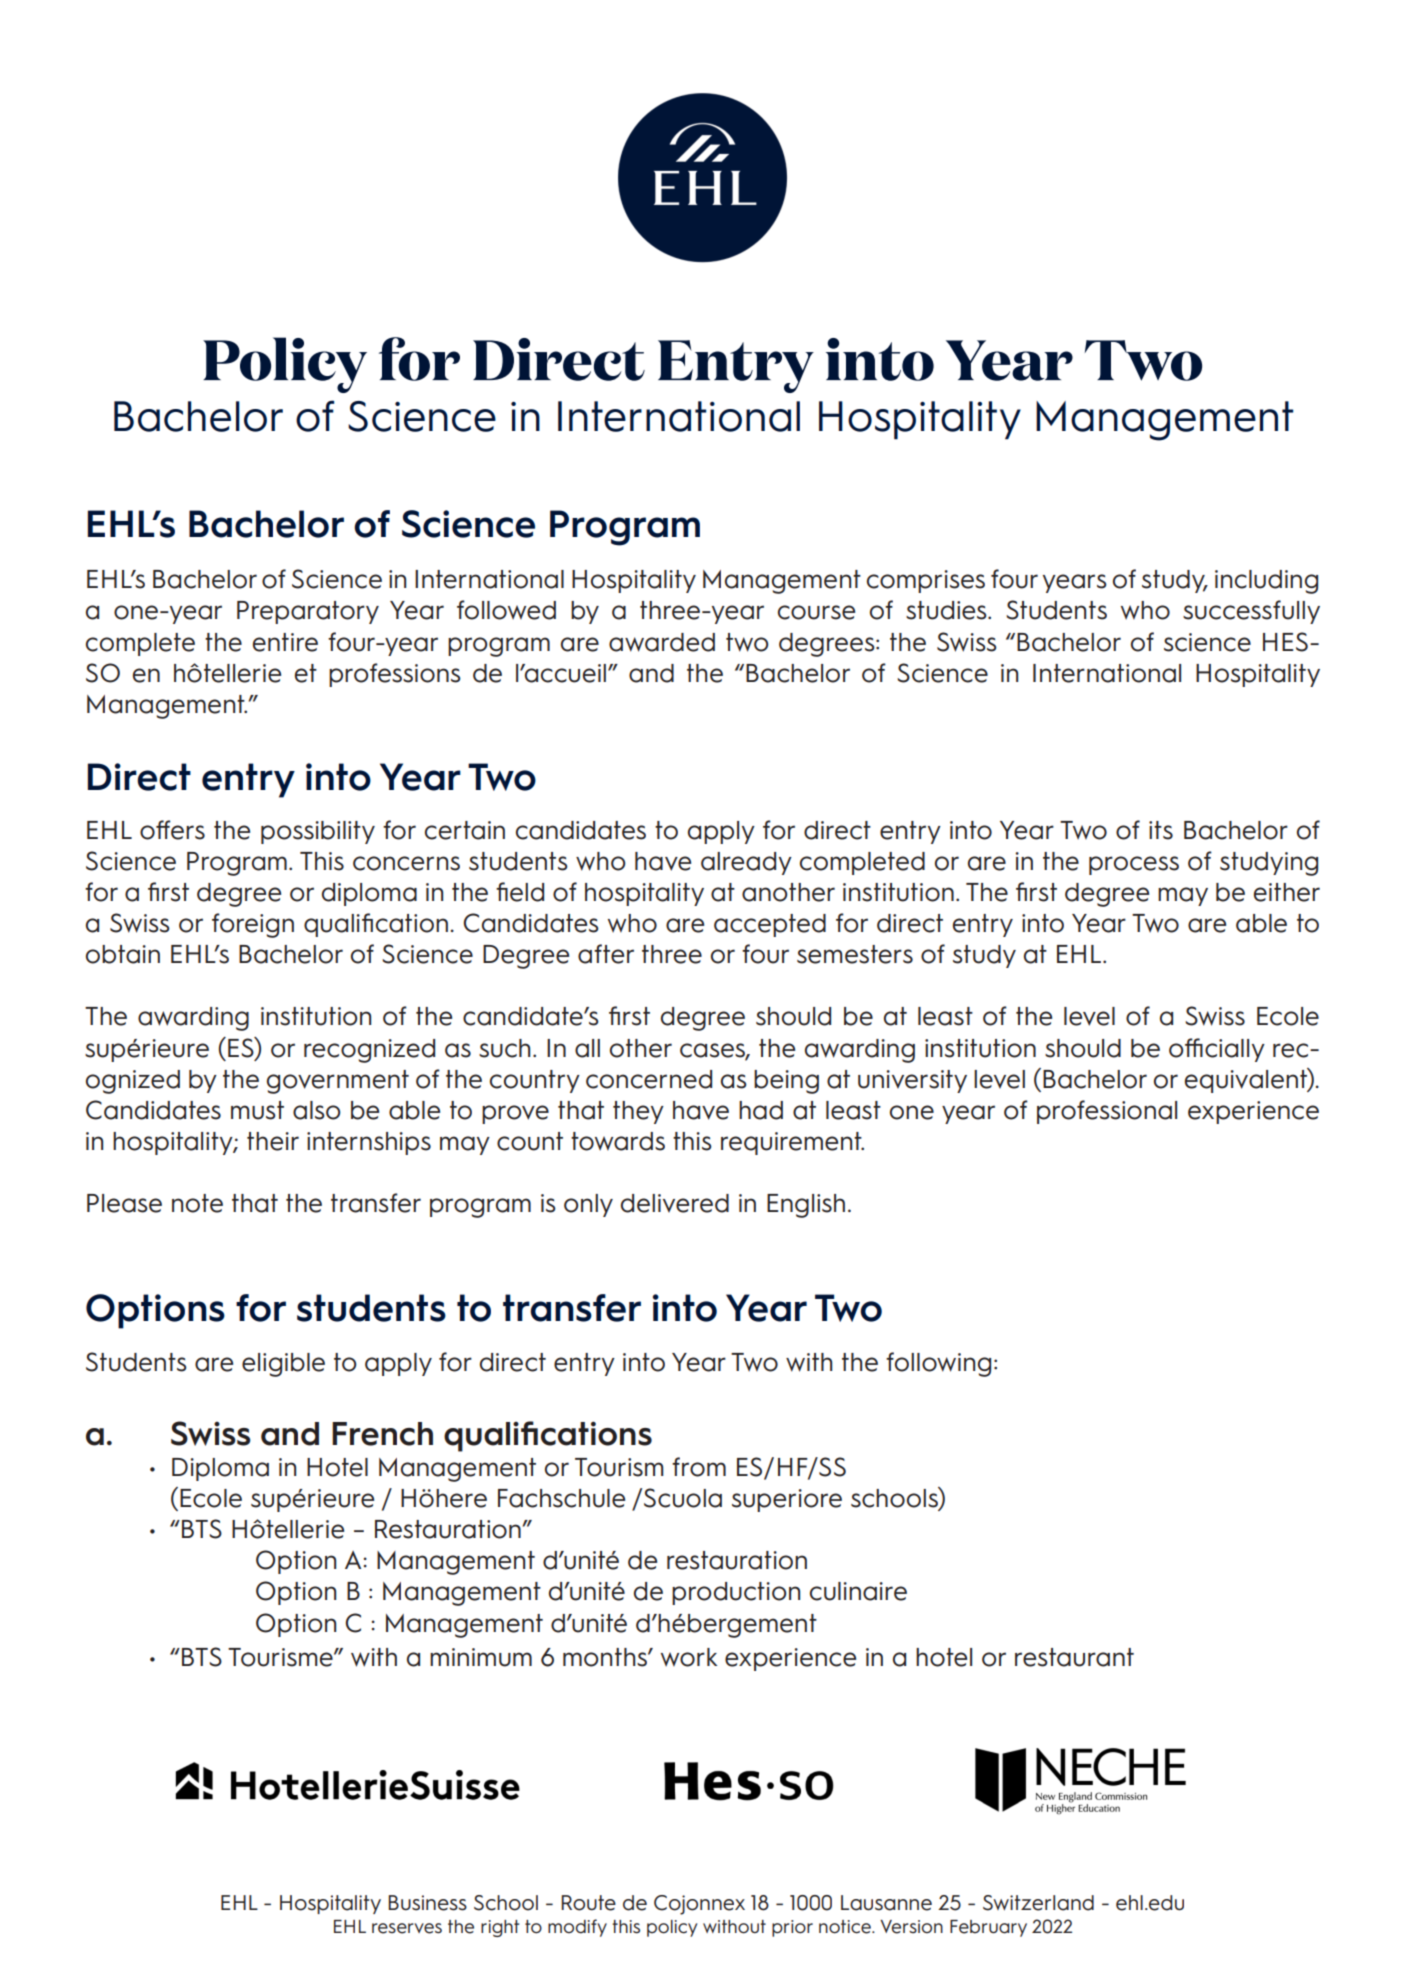  Describe the element at coordinates (938, 1364) in the screenshot. I see `following` at that location.
